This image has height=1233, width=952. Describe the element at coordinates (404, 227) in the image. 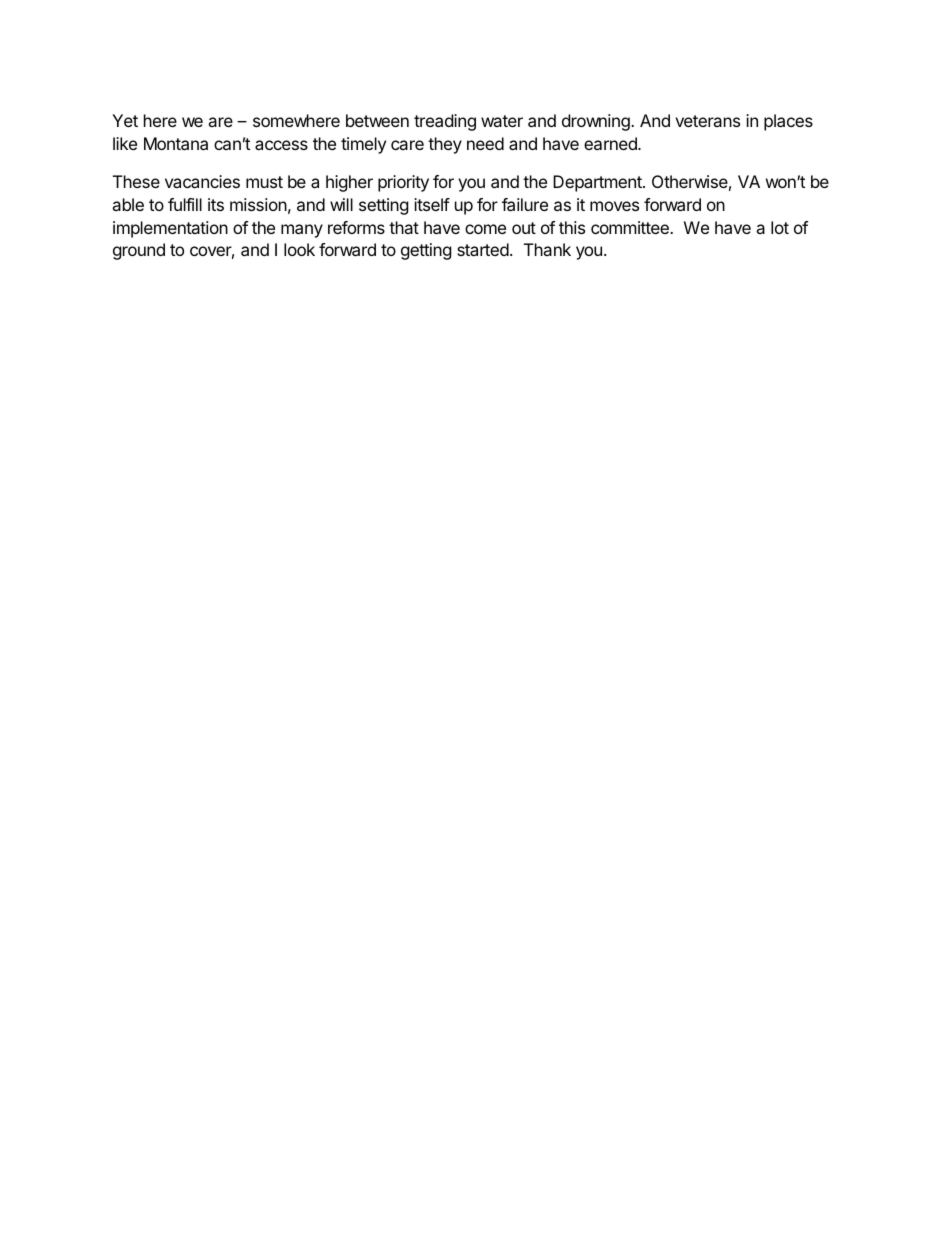

I see `that` at that location.
